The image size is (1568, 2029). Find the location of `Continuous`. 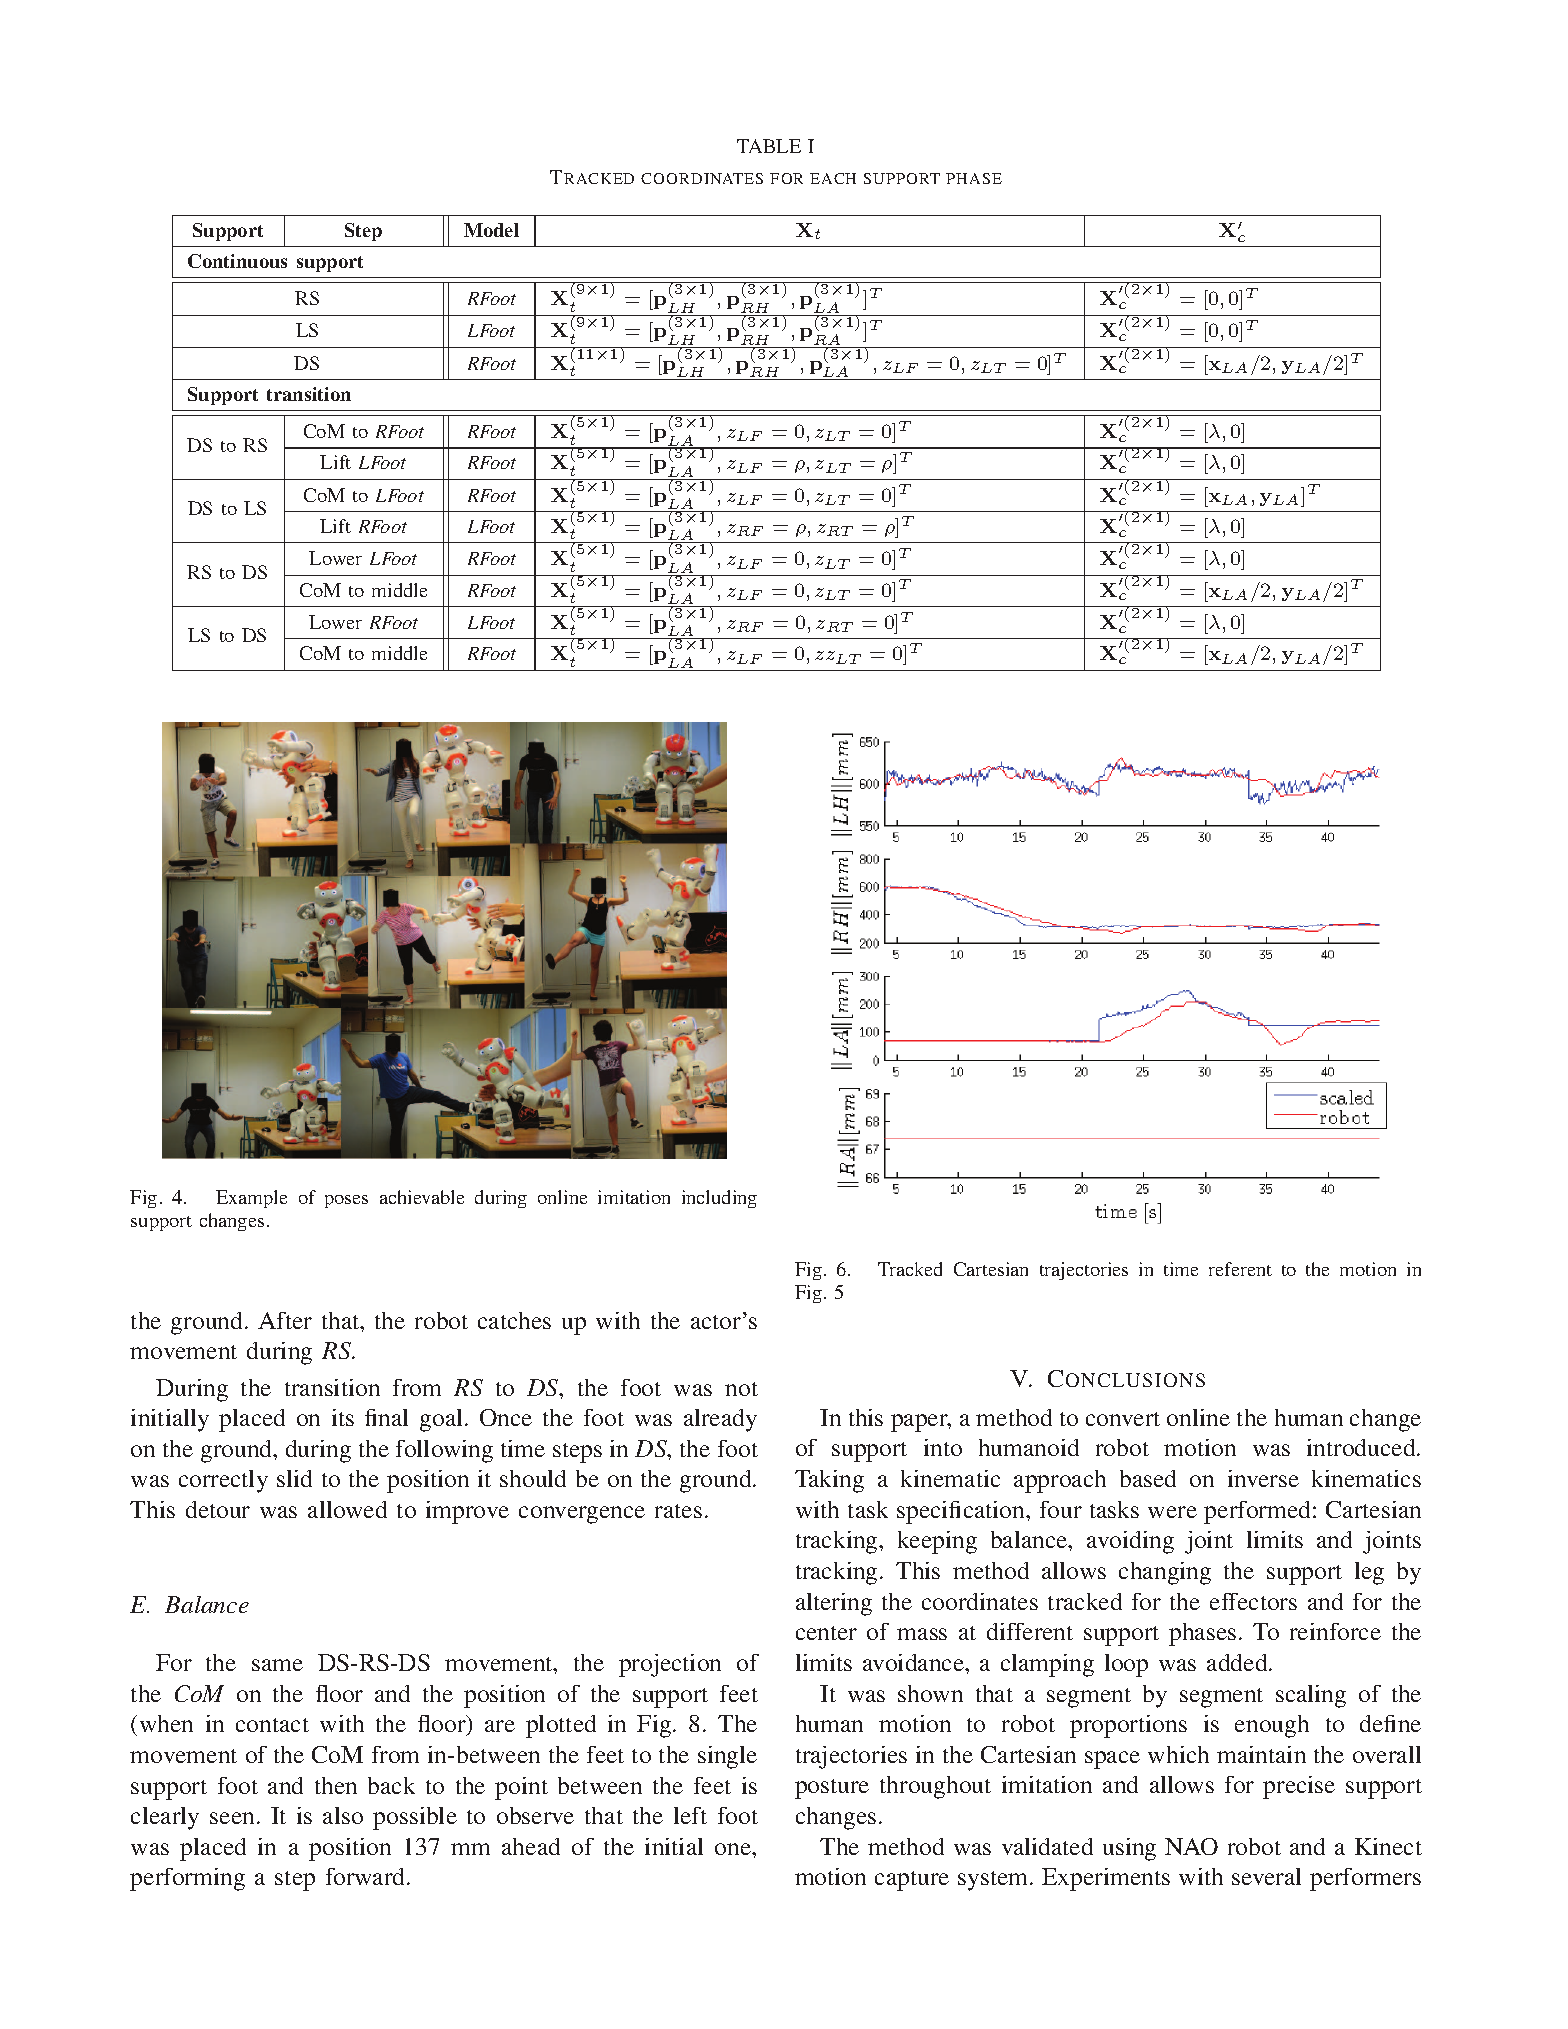

Continuous is located at coordinates (237, 261).
